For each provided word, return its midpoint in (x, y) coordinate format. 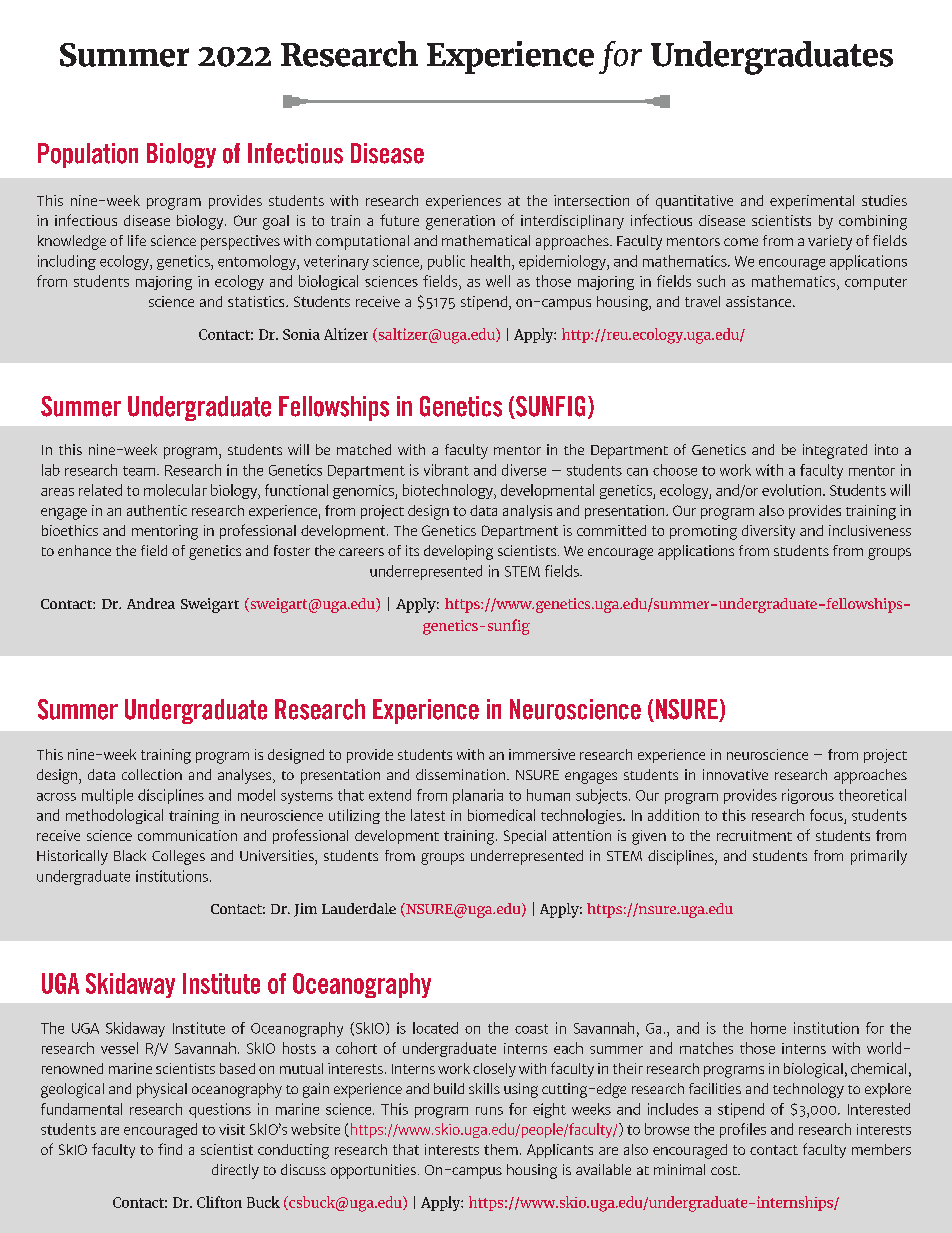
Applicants (560, 1151)
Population (88, 155)
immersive (542, 754)
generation (460, 222)
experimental (812, 202)
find (170, 1149)
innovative (735, 774)
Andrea (151, 603)
